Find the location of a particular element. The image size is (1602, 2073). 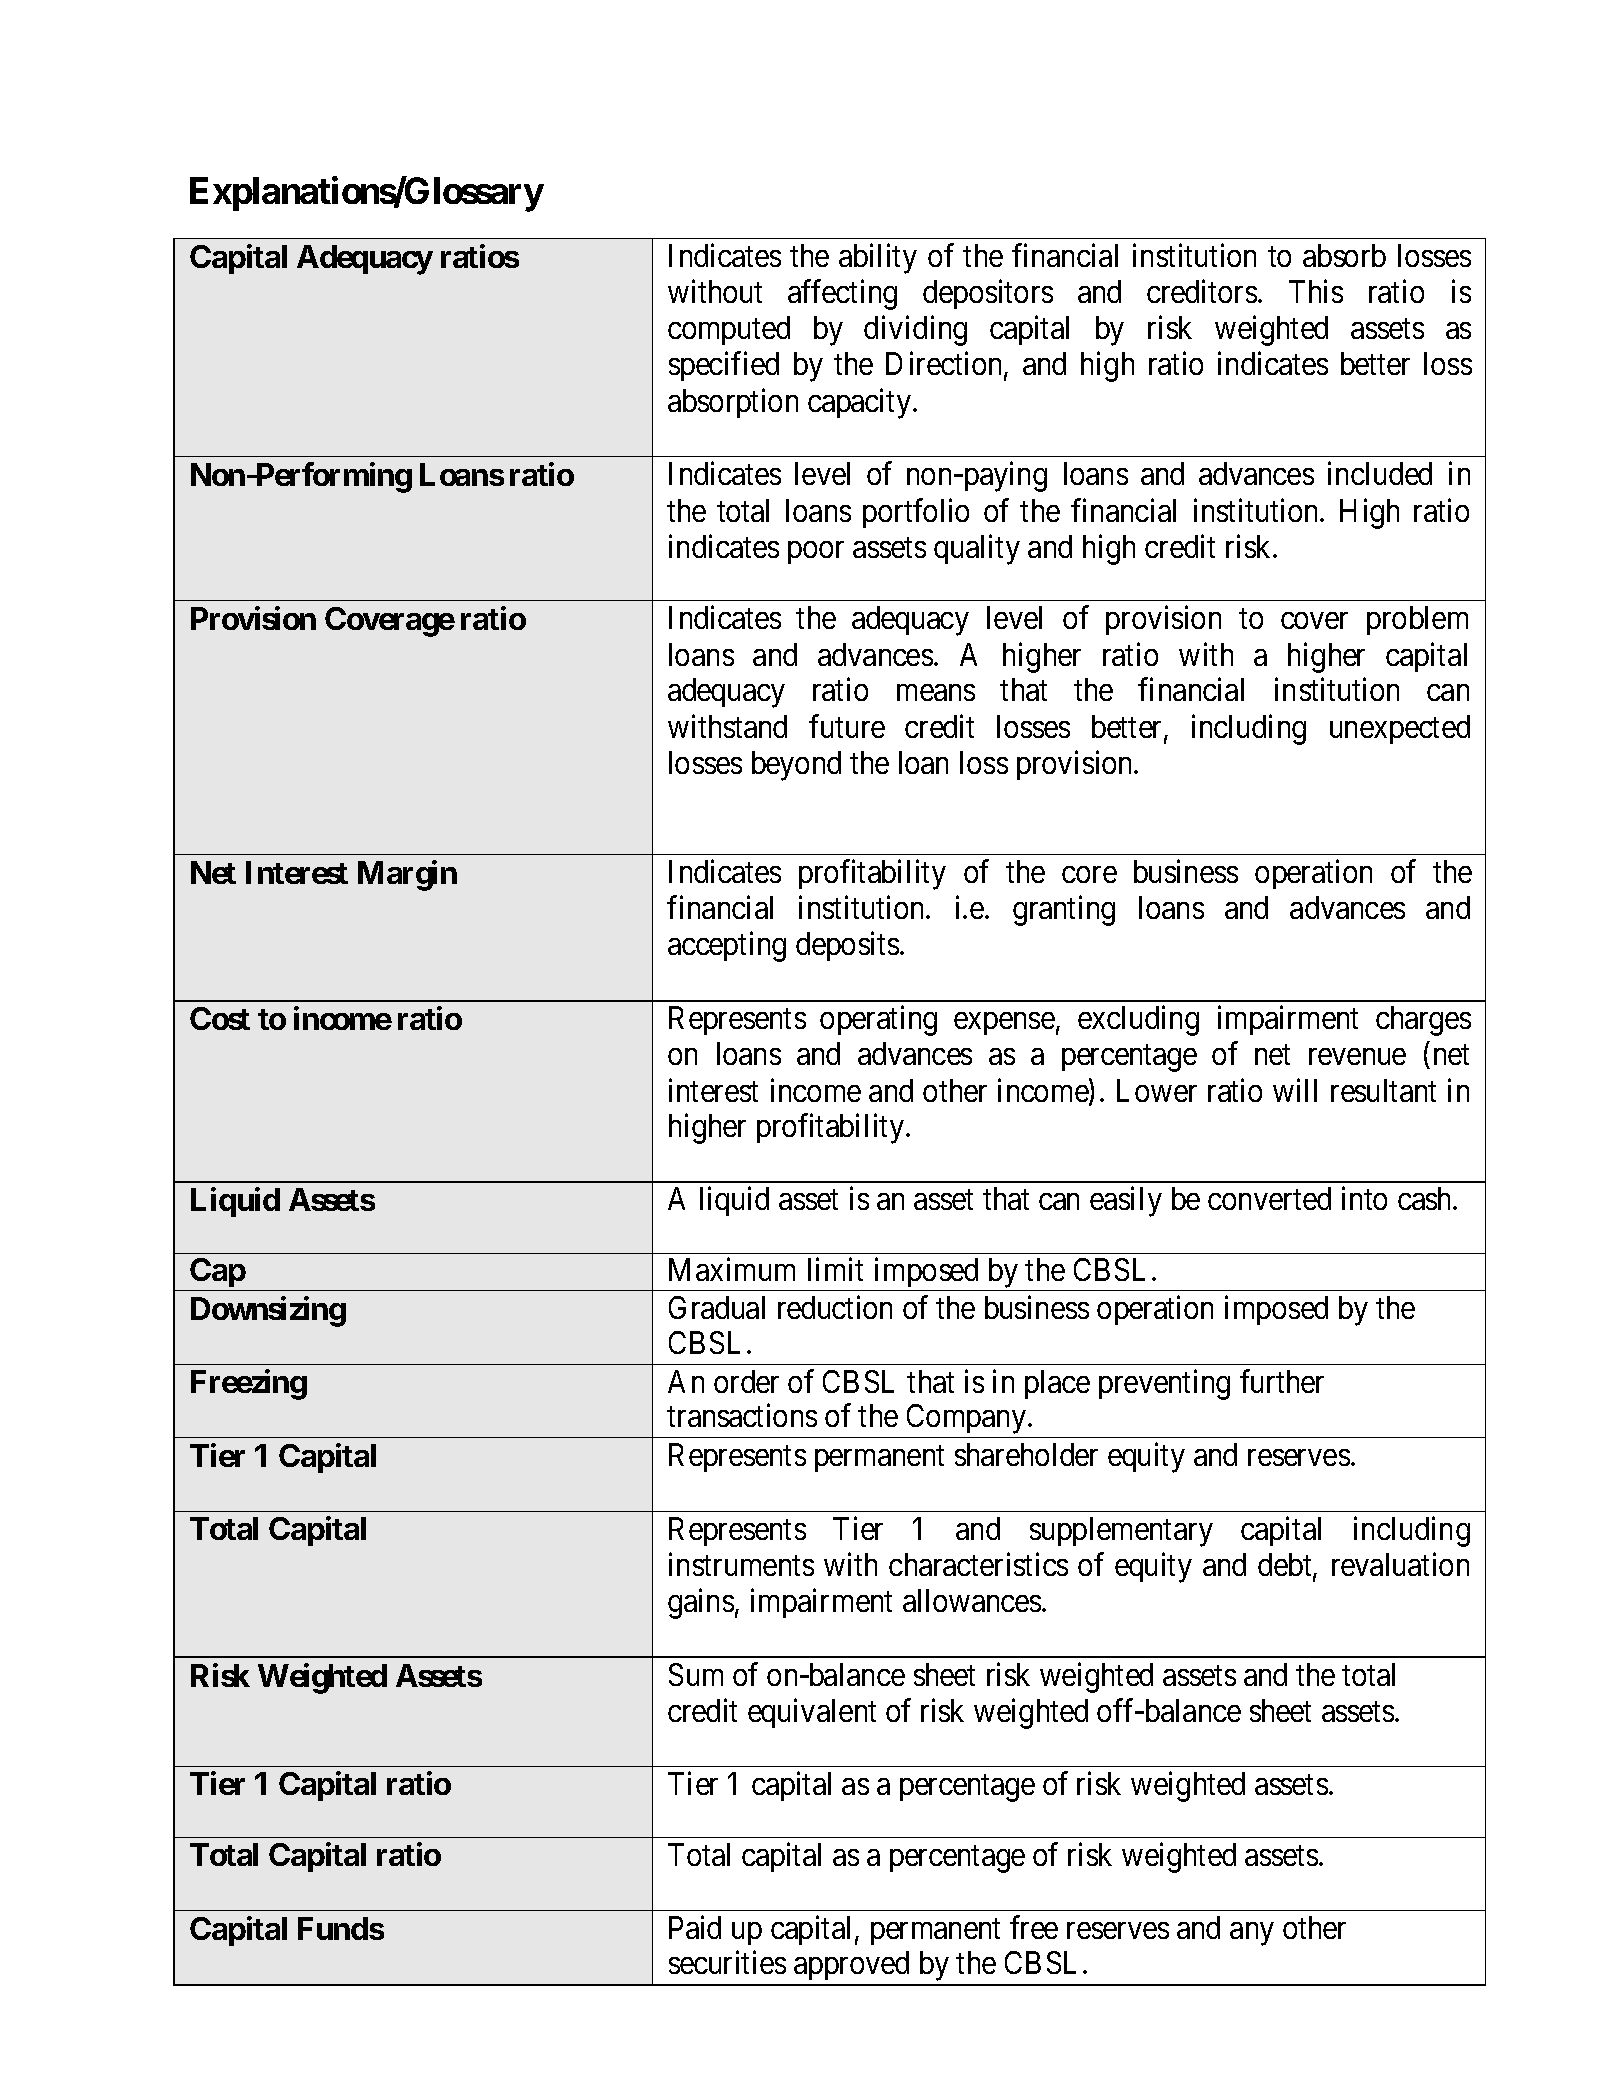

Paid is located at coordinates (695, 1927).
